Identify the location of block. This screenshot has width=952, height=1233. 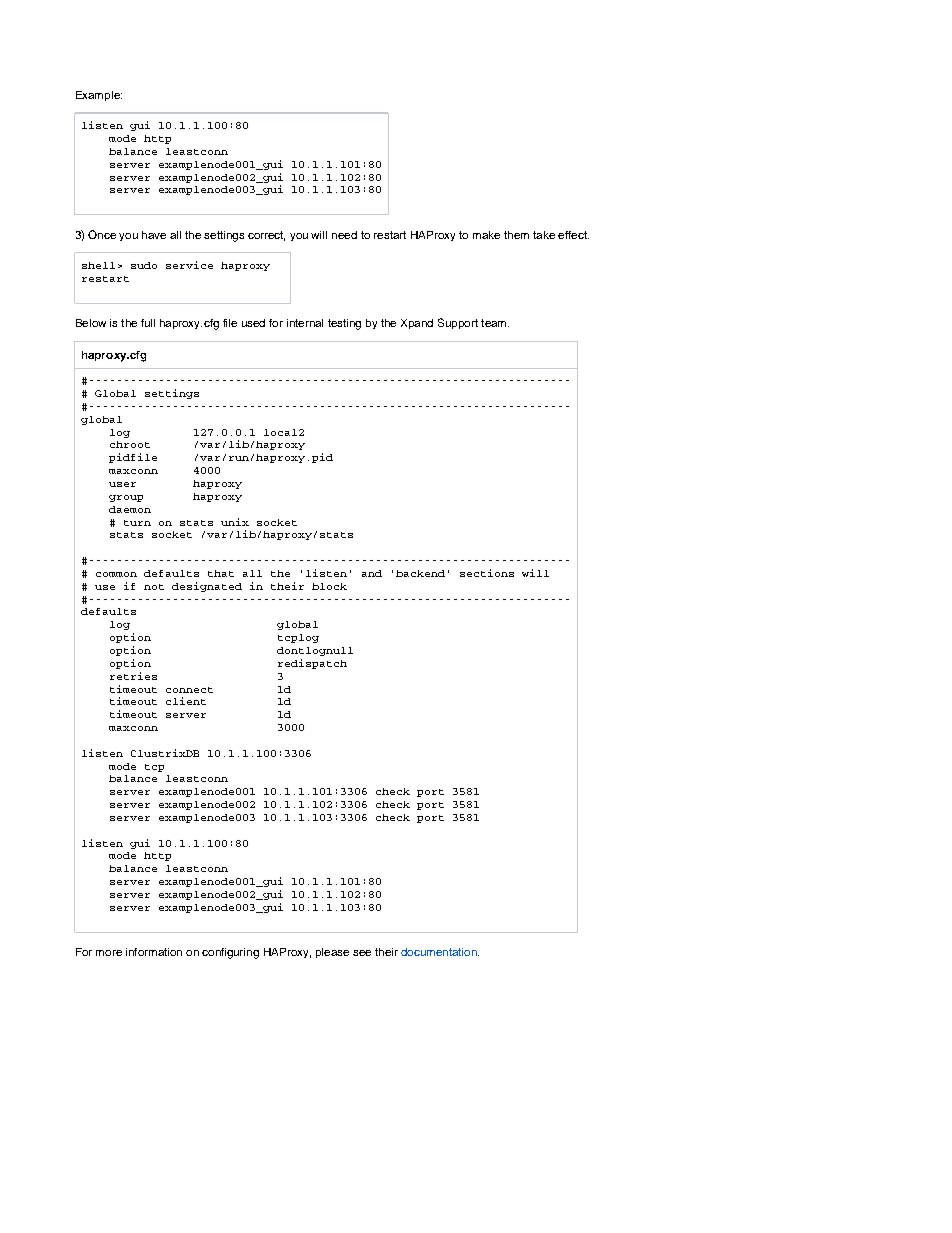
(329, 586).
